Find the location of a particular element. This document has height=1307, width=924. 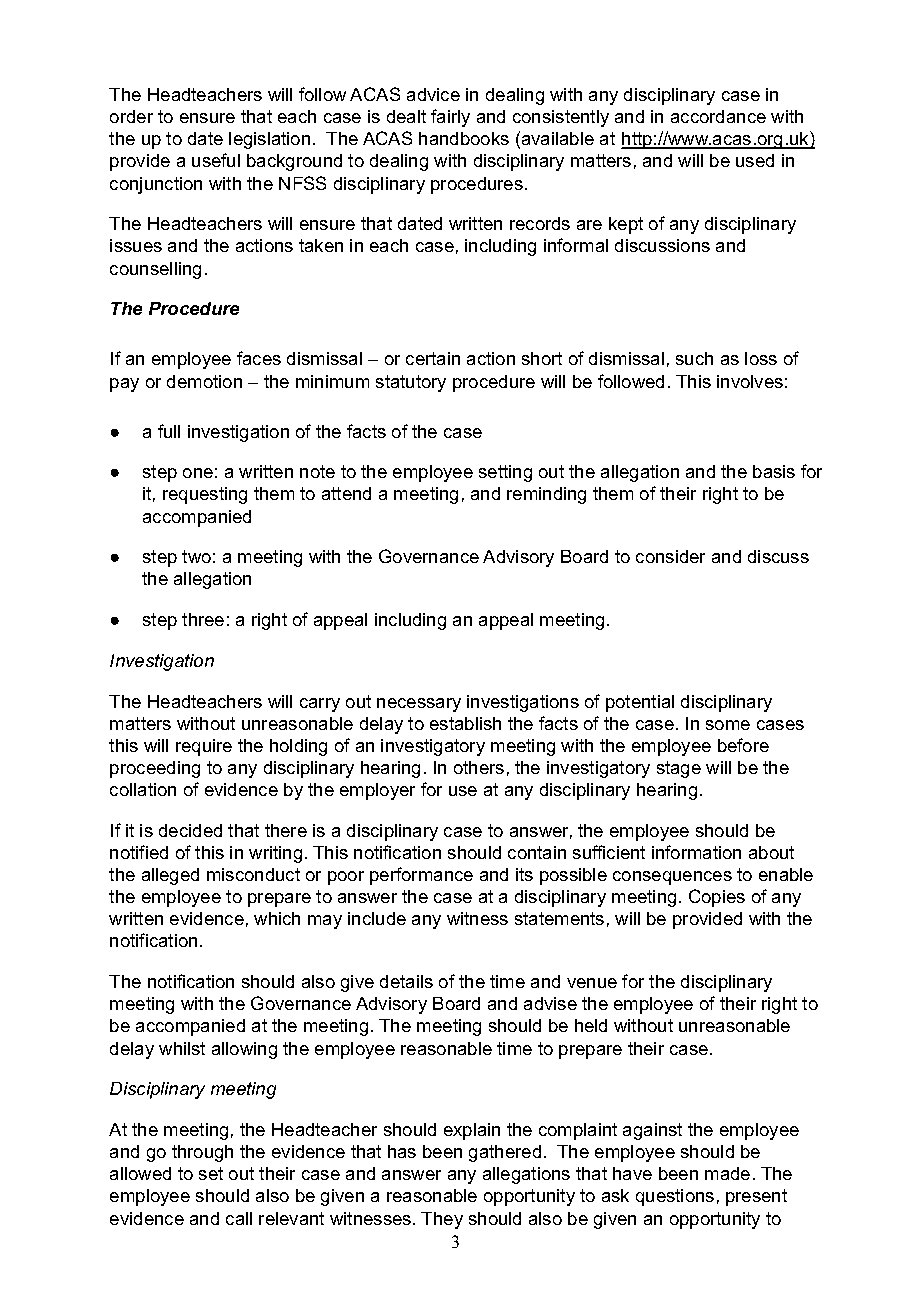

three is located at coordinates (203, 619).
